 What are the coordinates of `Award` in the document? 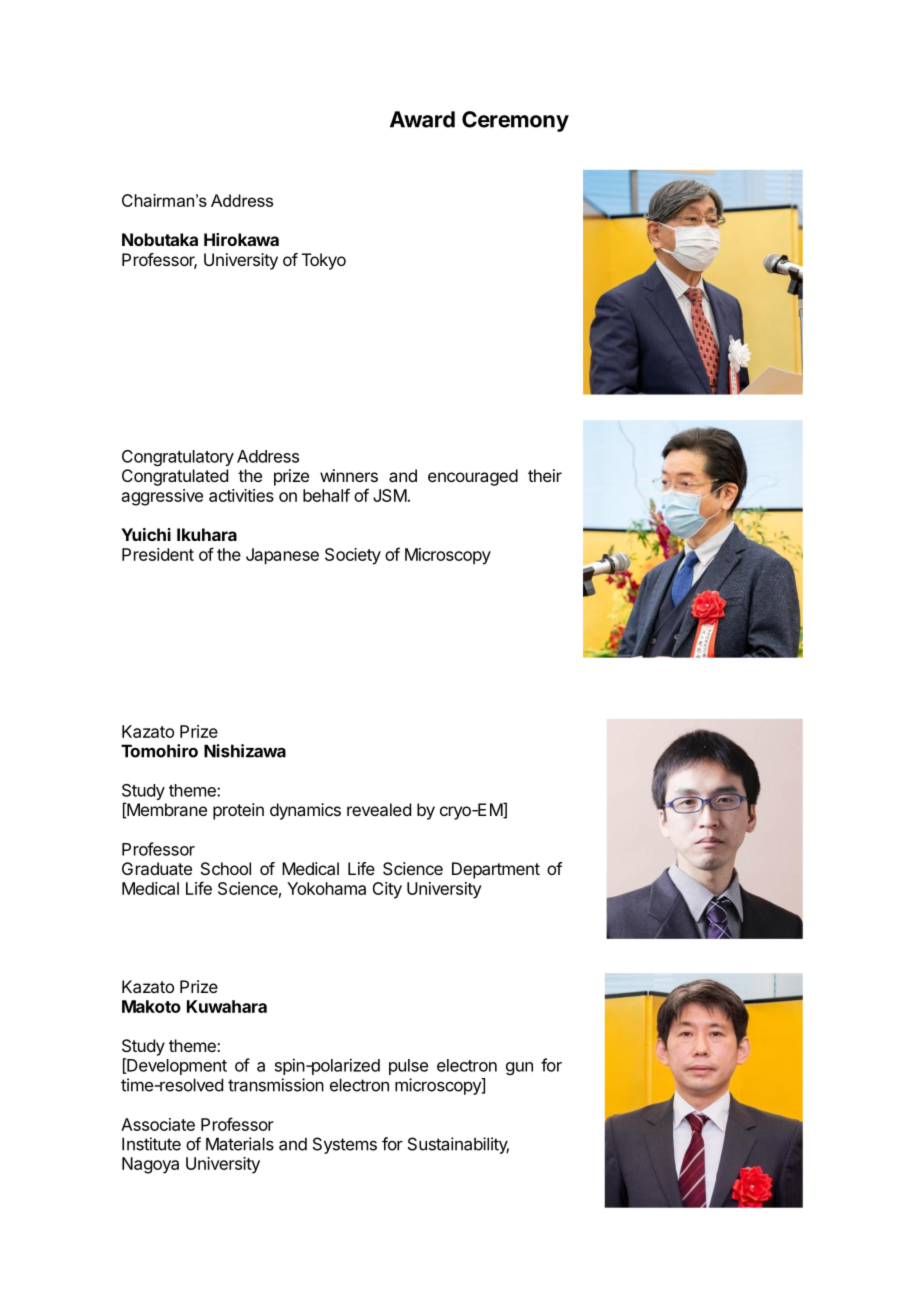 It's located at (422, 119).
